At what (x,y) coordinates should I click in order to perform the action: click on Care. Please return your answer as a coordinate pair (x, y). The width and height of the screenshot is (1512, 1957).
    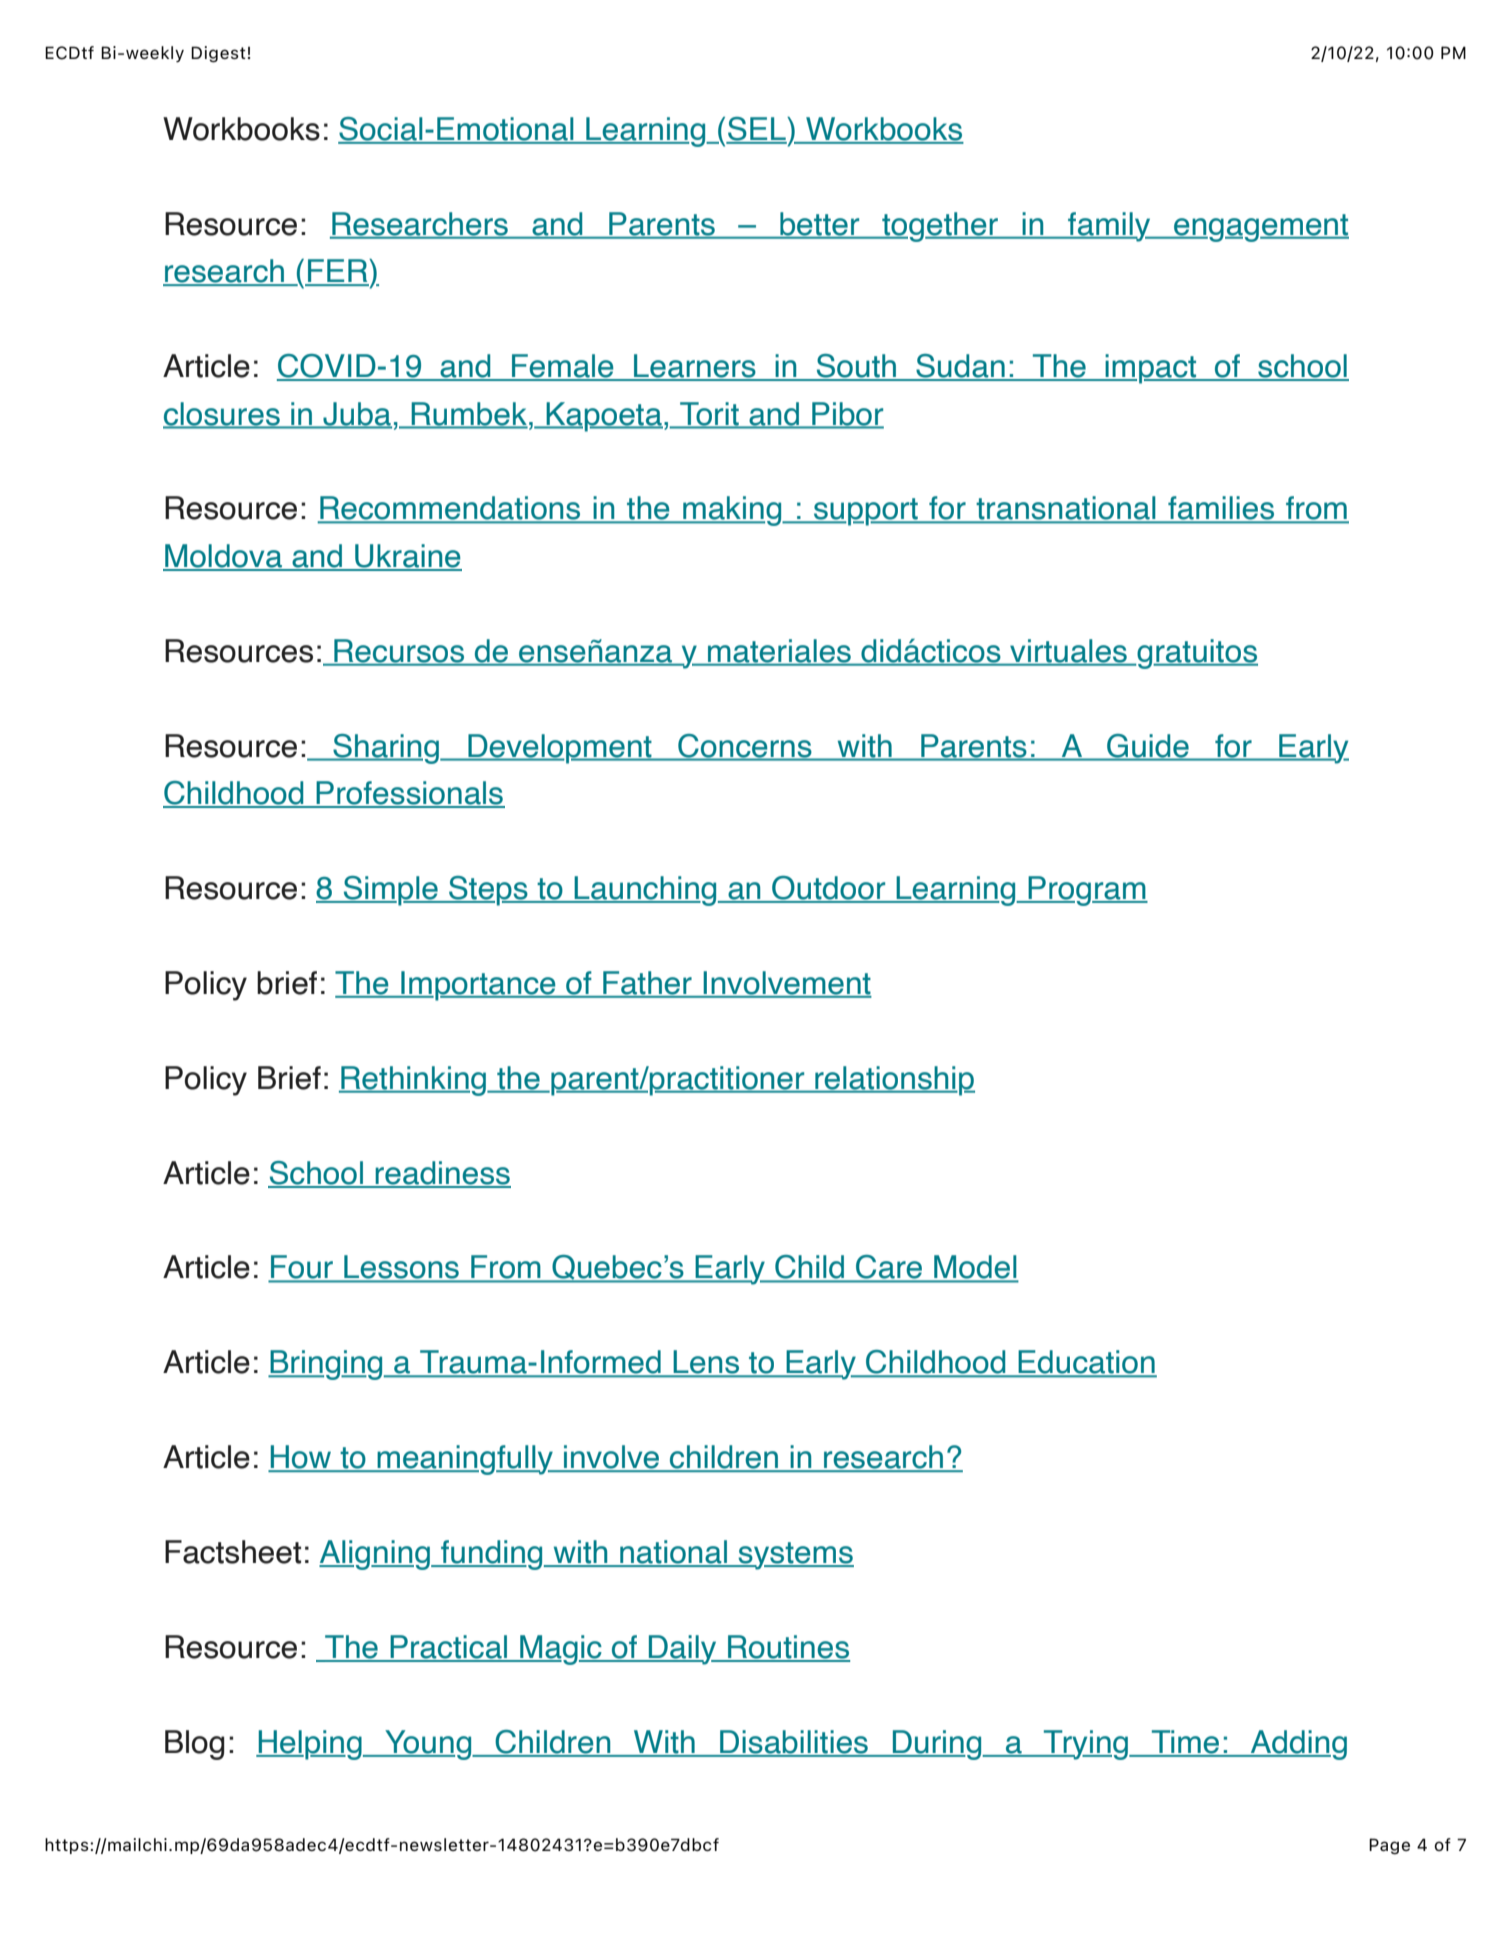
    Looking at the image, I should click on (889, 1268).
